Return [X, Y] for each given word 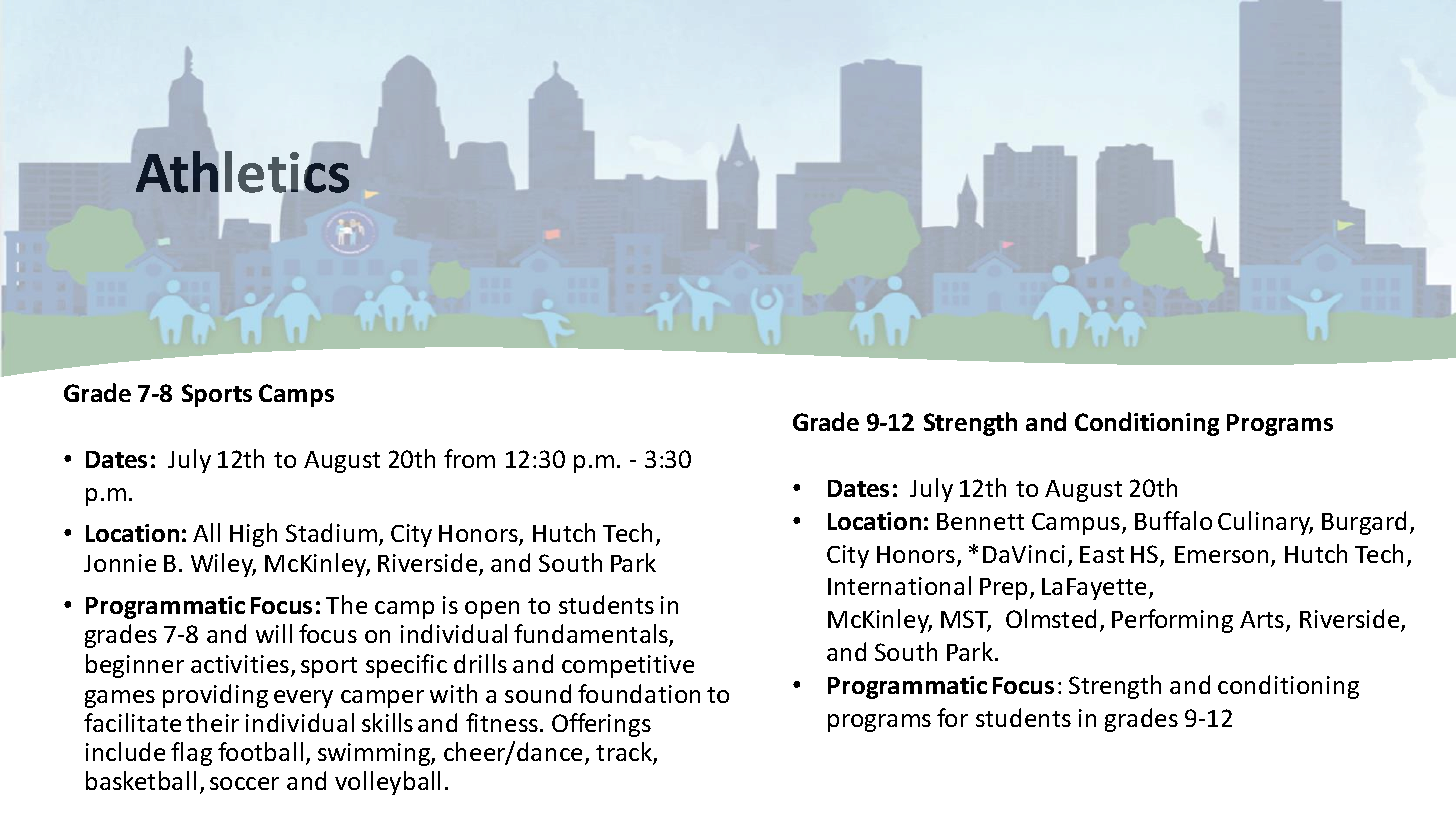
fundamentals [592, 635]
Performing [1172, 621]
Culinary [1265, 523]
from [469, 458]
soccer [244, 783]
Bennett [980, 521]
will [274, 633]
